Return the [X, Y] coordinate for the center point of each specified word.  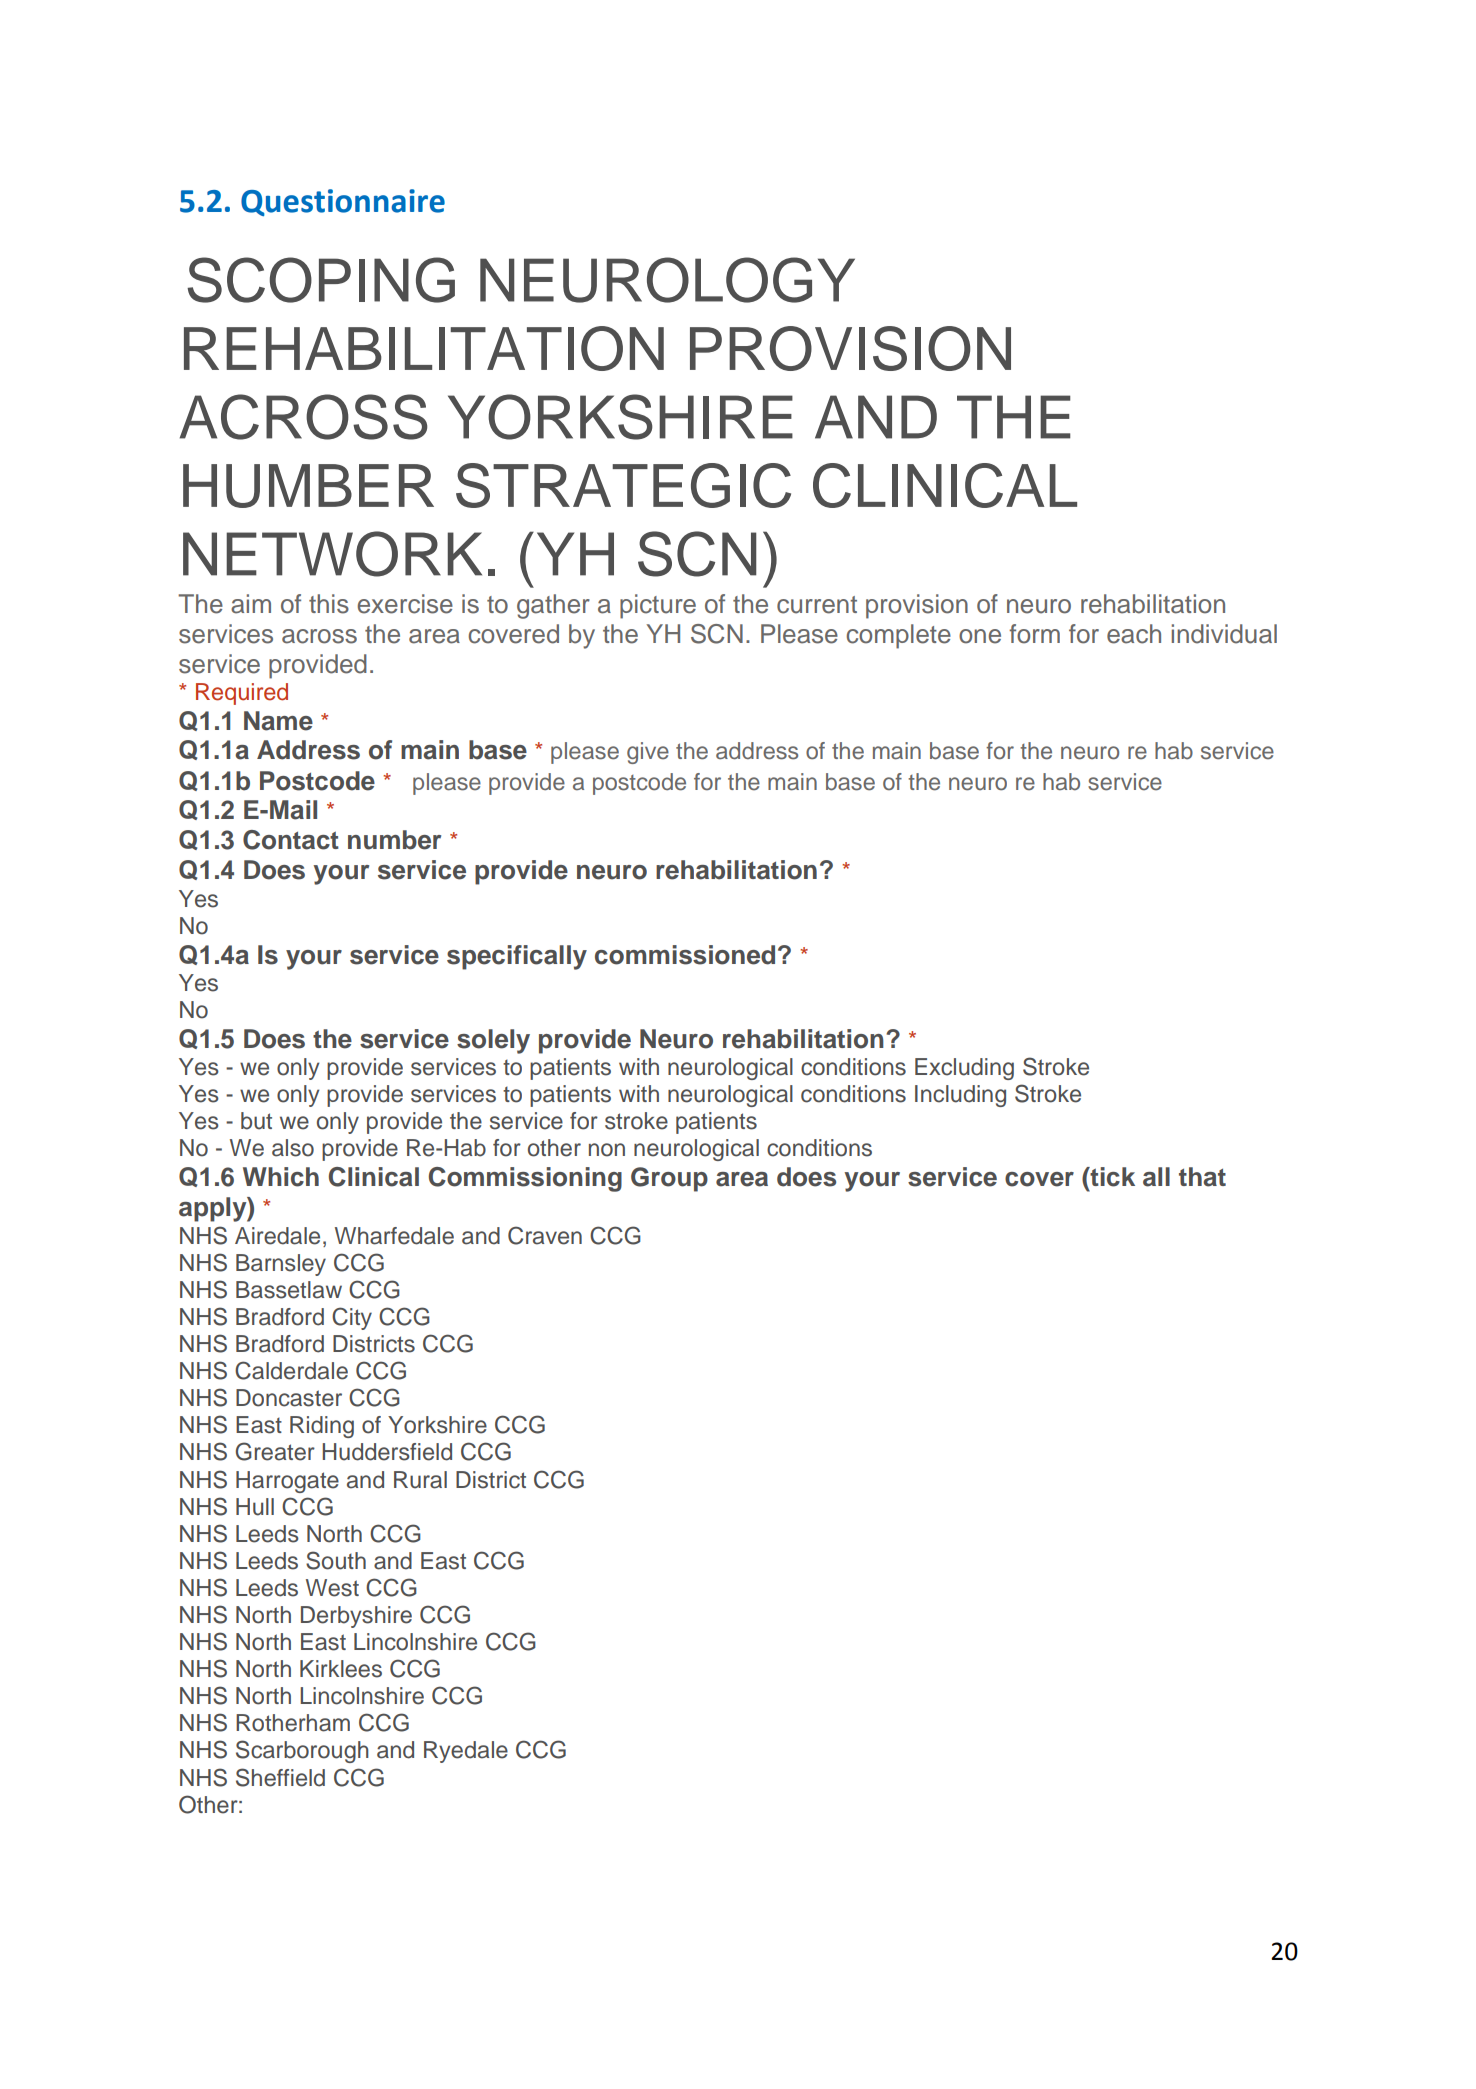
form [1034, 634]
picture [658, 606]
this [329, 604]
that [1202, 1177]
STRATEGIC [623, 485]
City [352, 1318]
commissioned [685, 955]
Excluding [964, 1069]
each [1134, 634]
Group [669, 1179]
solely [493, 1041]
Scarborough [302, 1751]
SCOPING [321, 280]
